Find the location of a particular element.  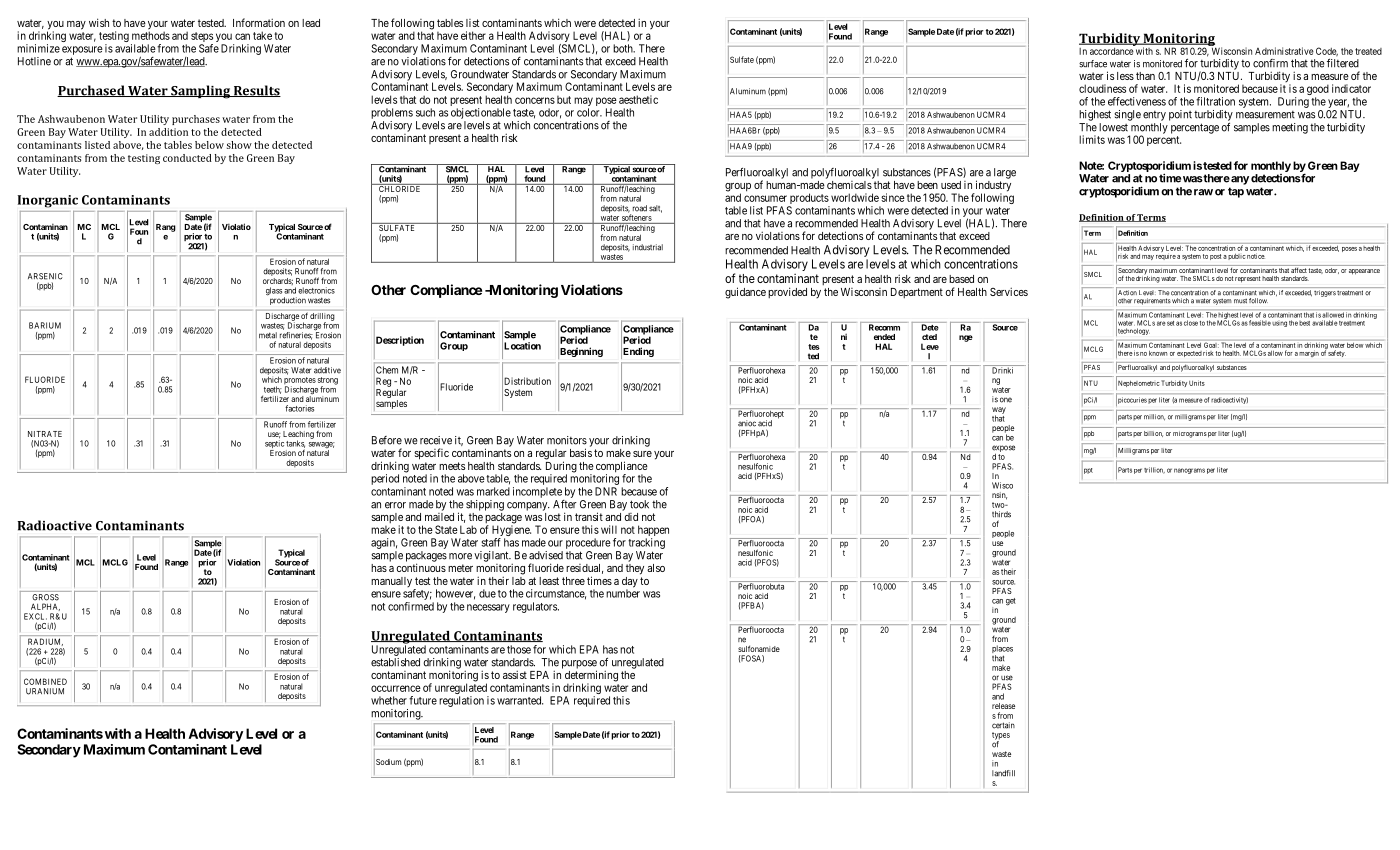

monitors is located at coordinates (567, 440).
